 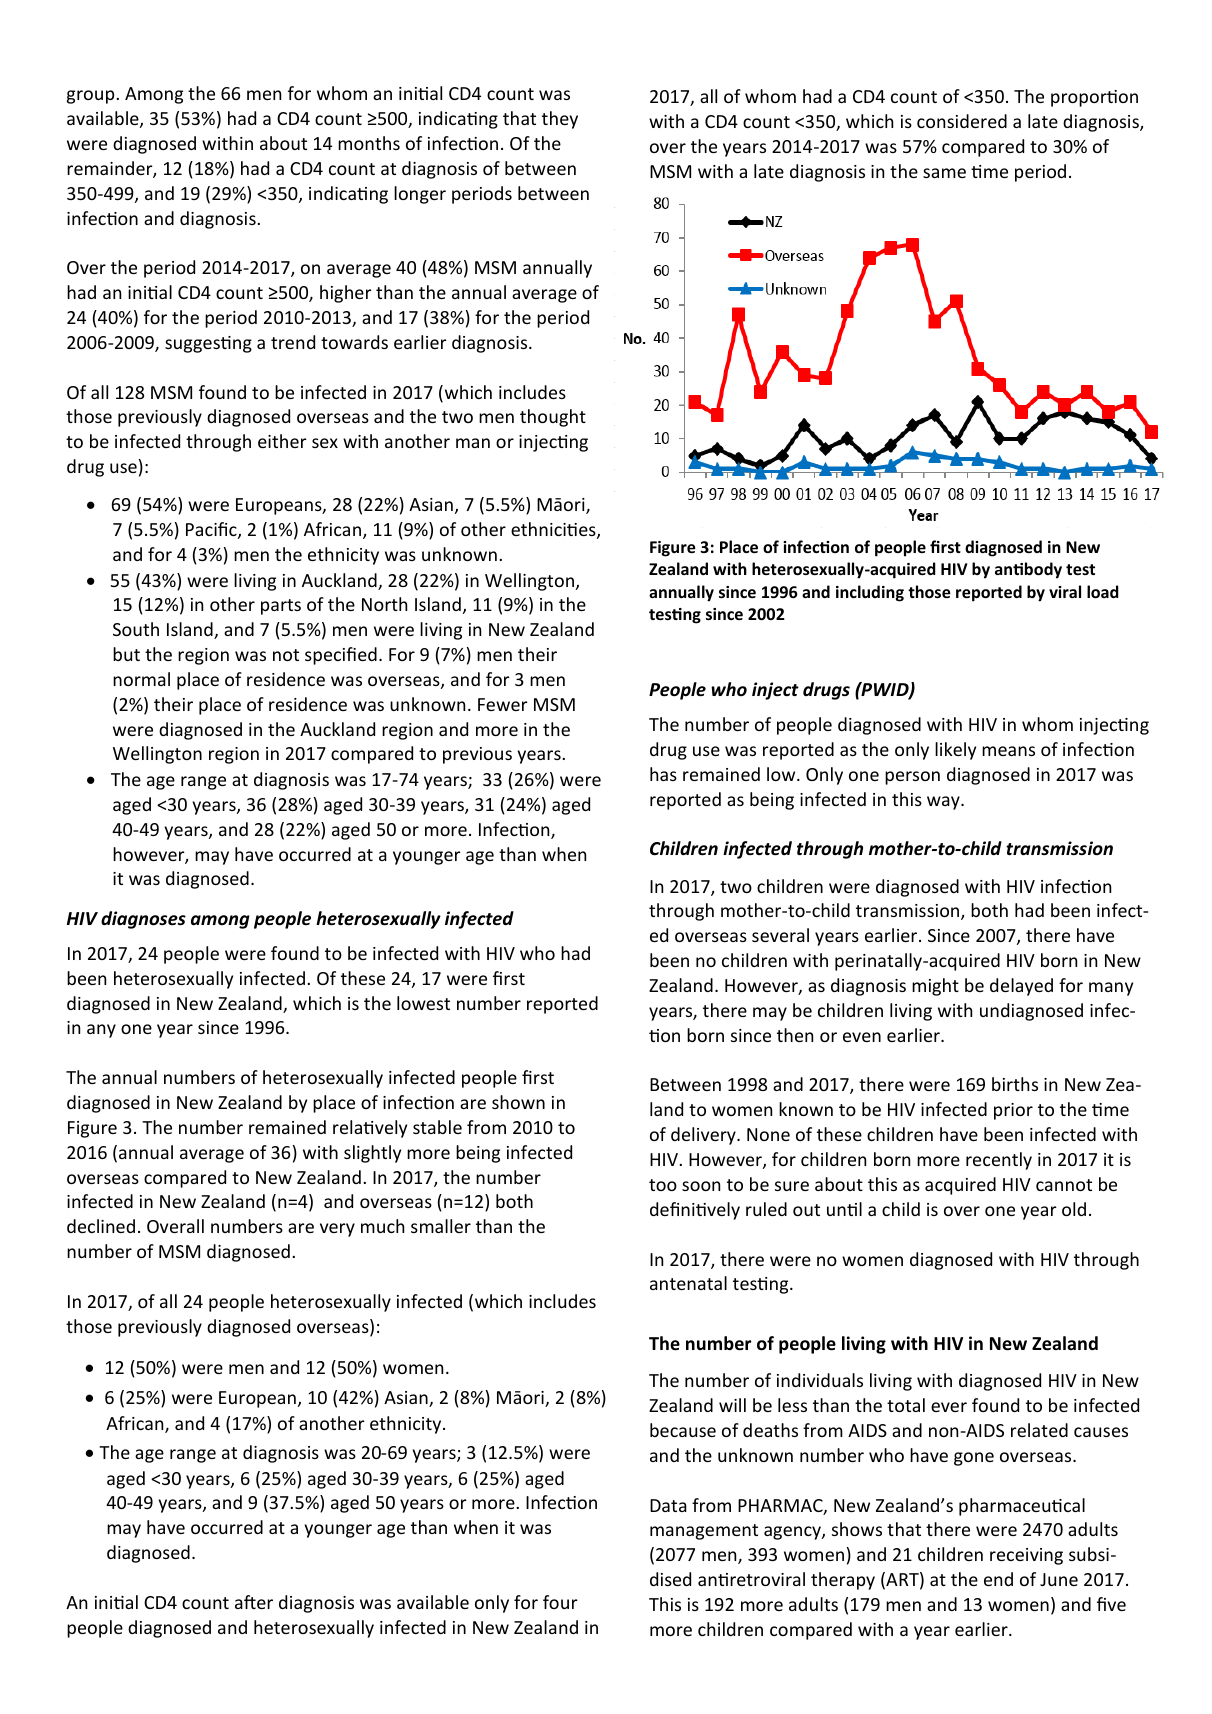 What do you see at coordinates (282, 441) in the document?
I see `either` at bounding box center [282, 441].
